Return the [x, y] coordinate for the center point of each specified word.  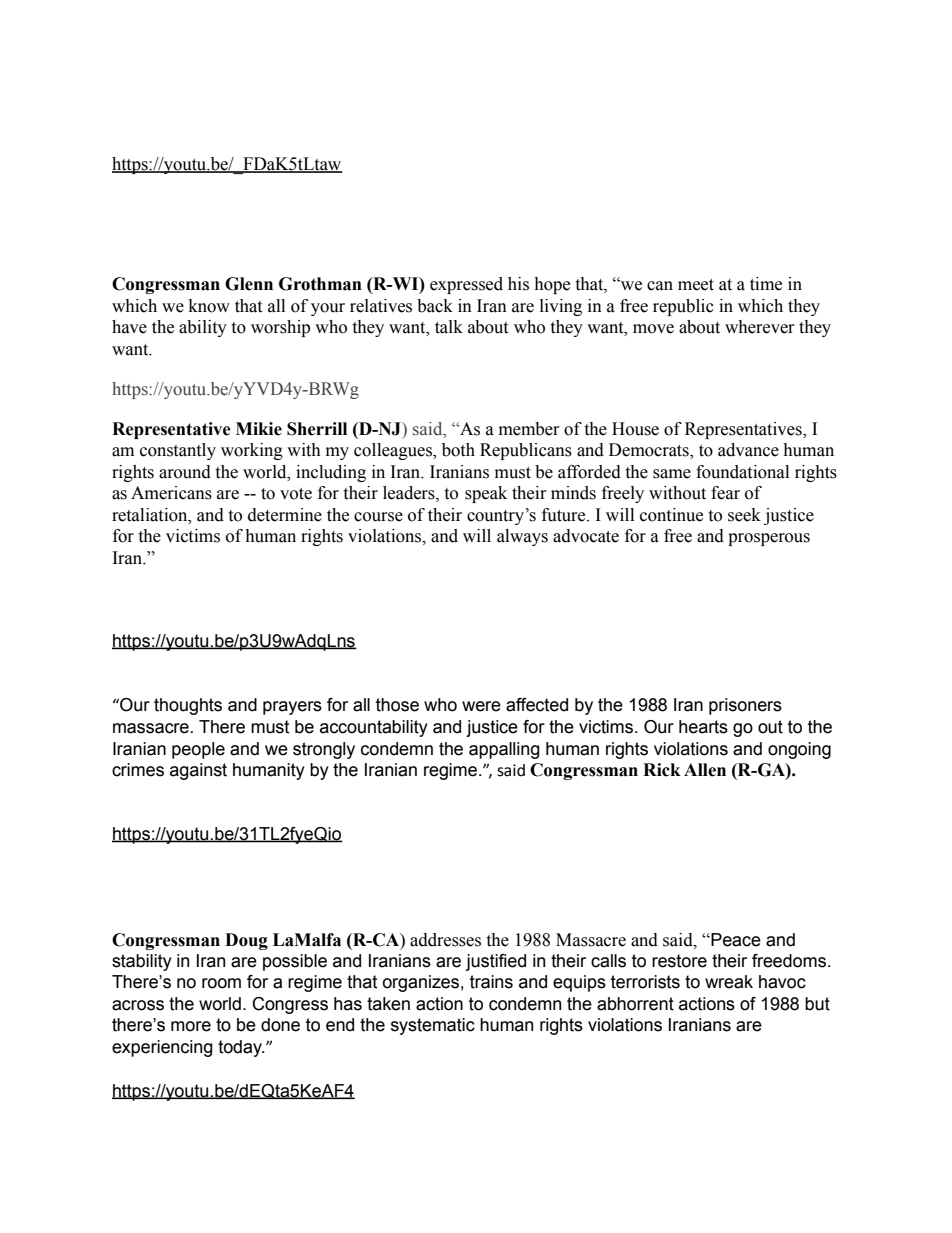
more [191, 1026]
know [209, 306]
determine [285, 515]
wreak [729, 982]
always [522, 537]
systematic [433, 1026]
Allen [705, 770]
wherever [760, 327]
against [198, 771]
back [435, 306]
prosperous [769, 539]
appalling [504, 750]
